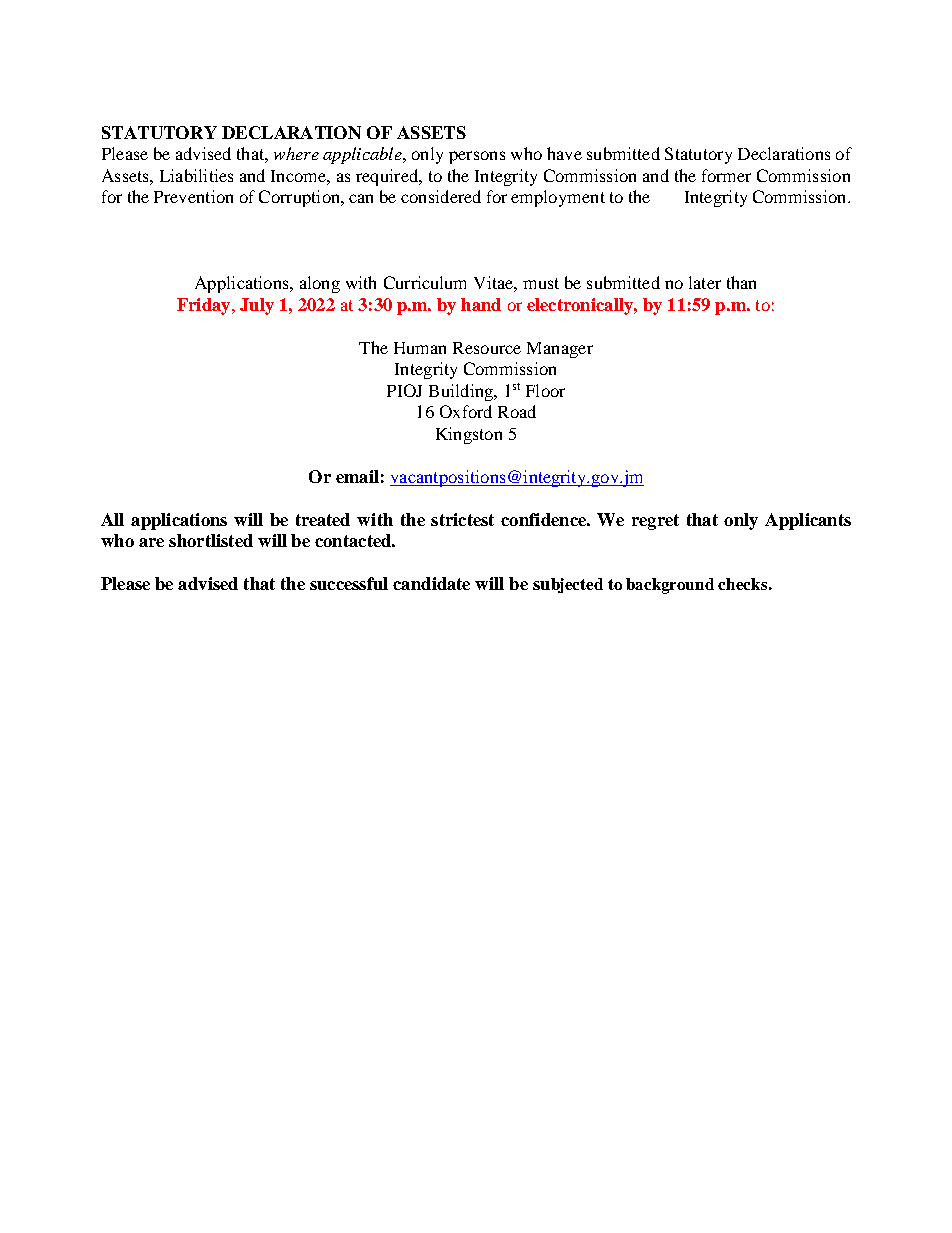 The image size is (952, 1233). What do you see at coordinates (741, 282) in the image?
I see `than` at bounding box center [741, 282].
